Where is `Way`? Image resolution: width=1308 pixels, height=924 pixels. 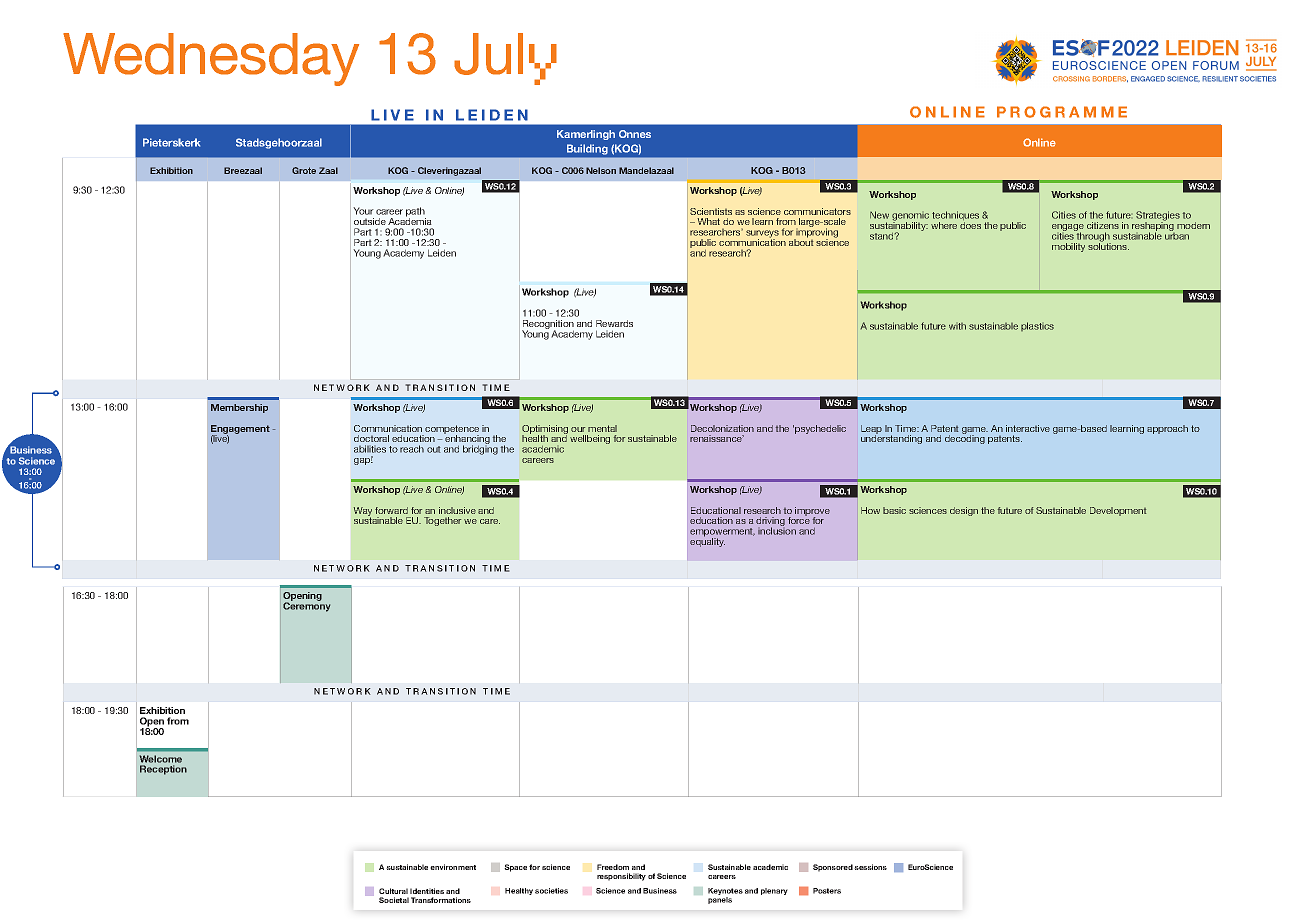 Way is located at coordinates (363, 513).
